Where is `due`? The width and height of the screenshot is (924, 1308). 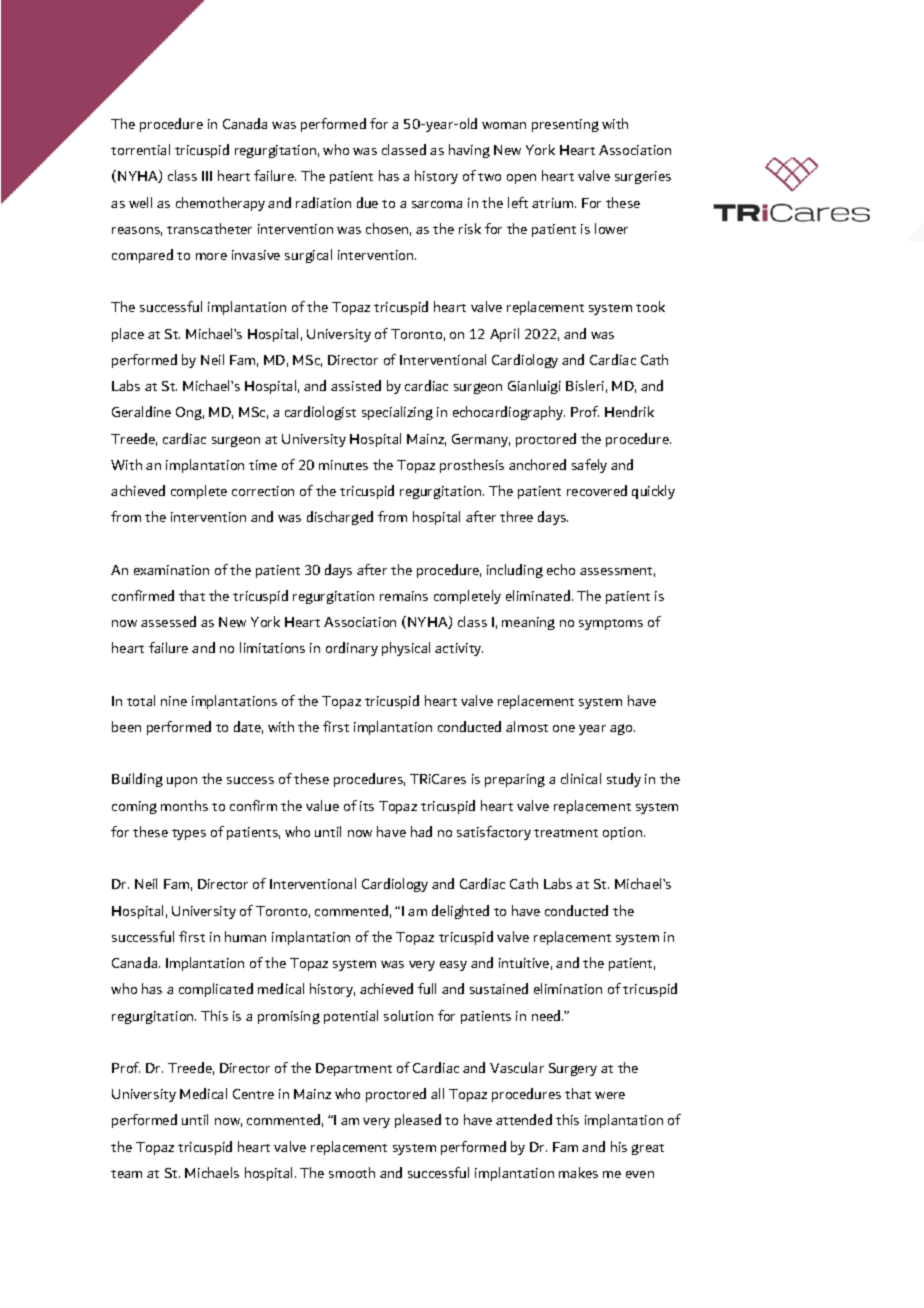
due is located at coordinates (367, 202).
